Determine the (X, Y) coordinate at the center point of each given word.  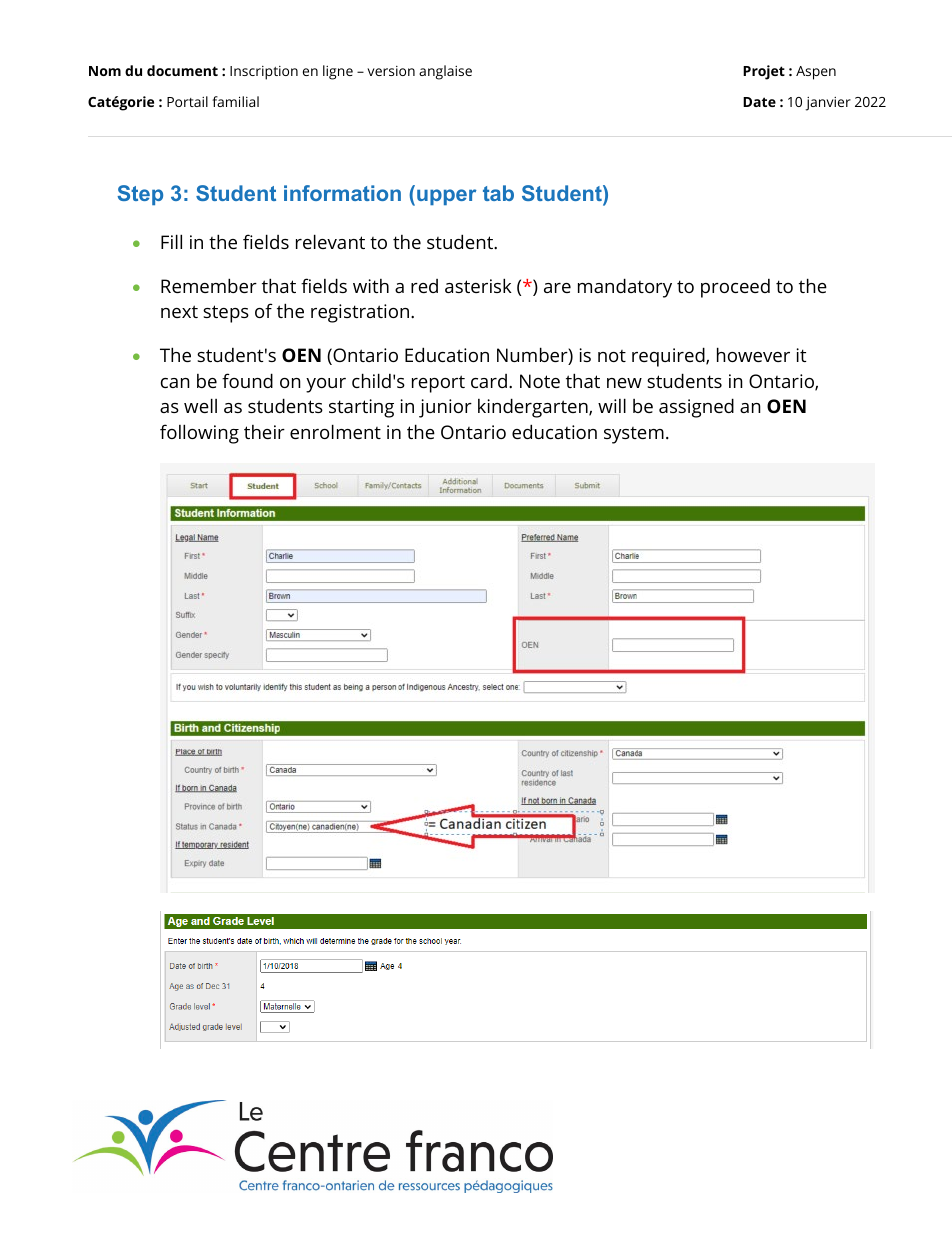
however (753, 354)
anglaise (445, 72)
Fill (171, 241)
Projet (764, 72)
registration (361, 313)
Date (759, 102)
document (182, 70)
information (342, 193)
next (179, 311)
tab (498, 193)
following (199, 434)
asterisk (478, 285)
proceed (735, 288)
